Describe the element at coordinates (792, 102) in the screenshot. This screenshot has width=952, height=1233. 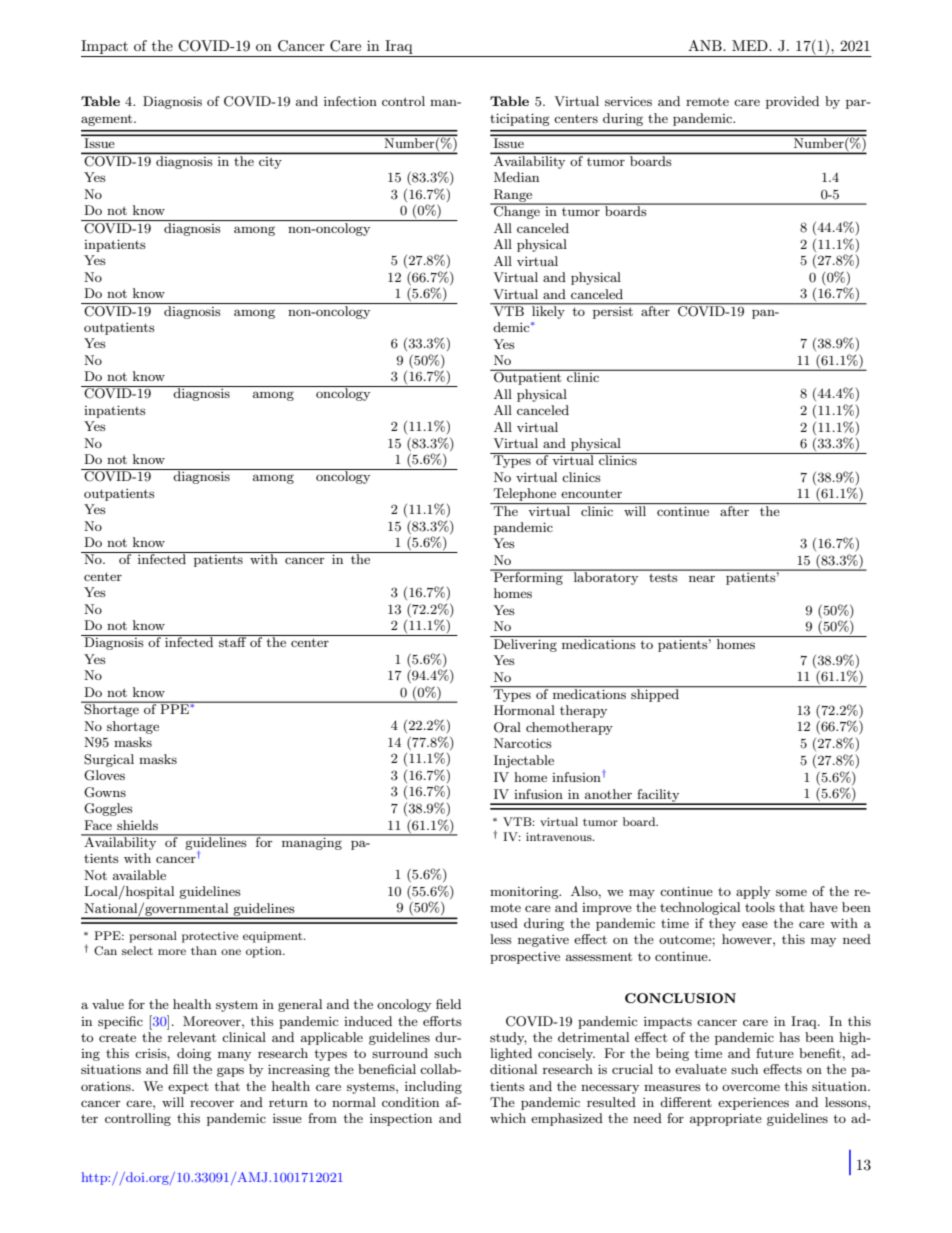
I see `provided` at that location.
